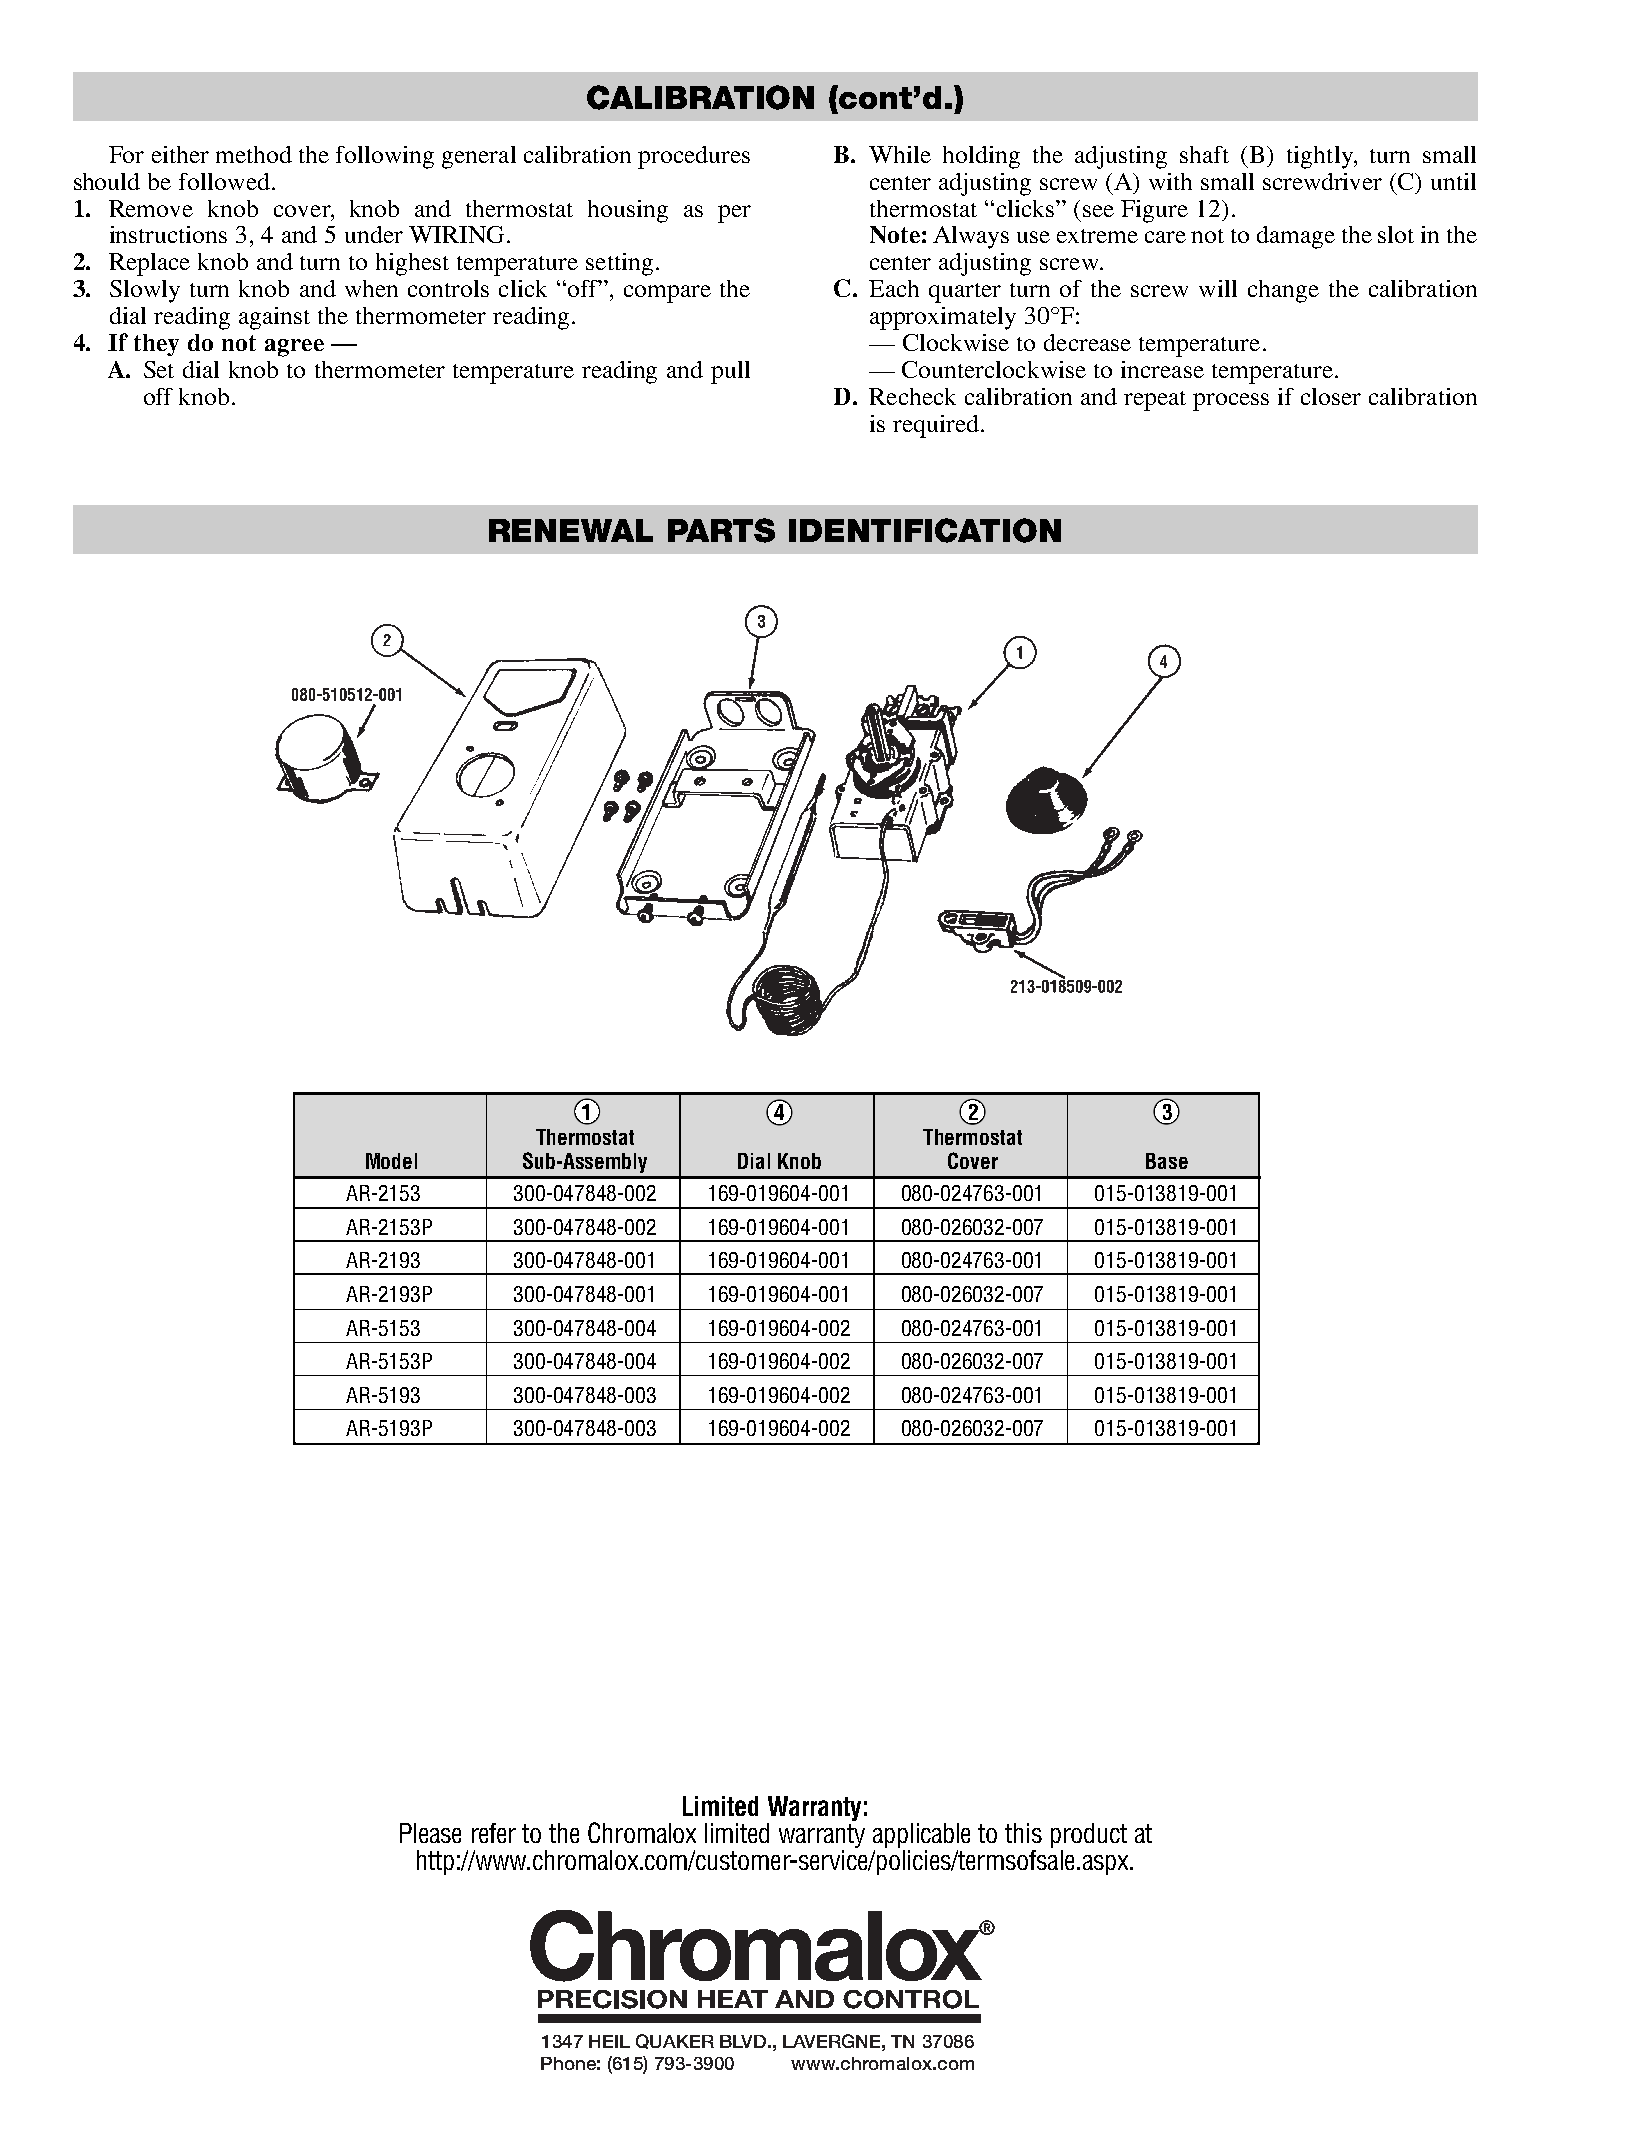  What do you see at coordinates (430, 1833) in the screenshot?
I see `Please` at bounding box center [430, 1833].
